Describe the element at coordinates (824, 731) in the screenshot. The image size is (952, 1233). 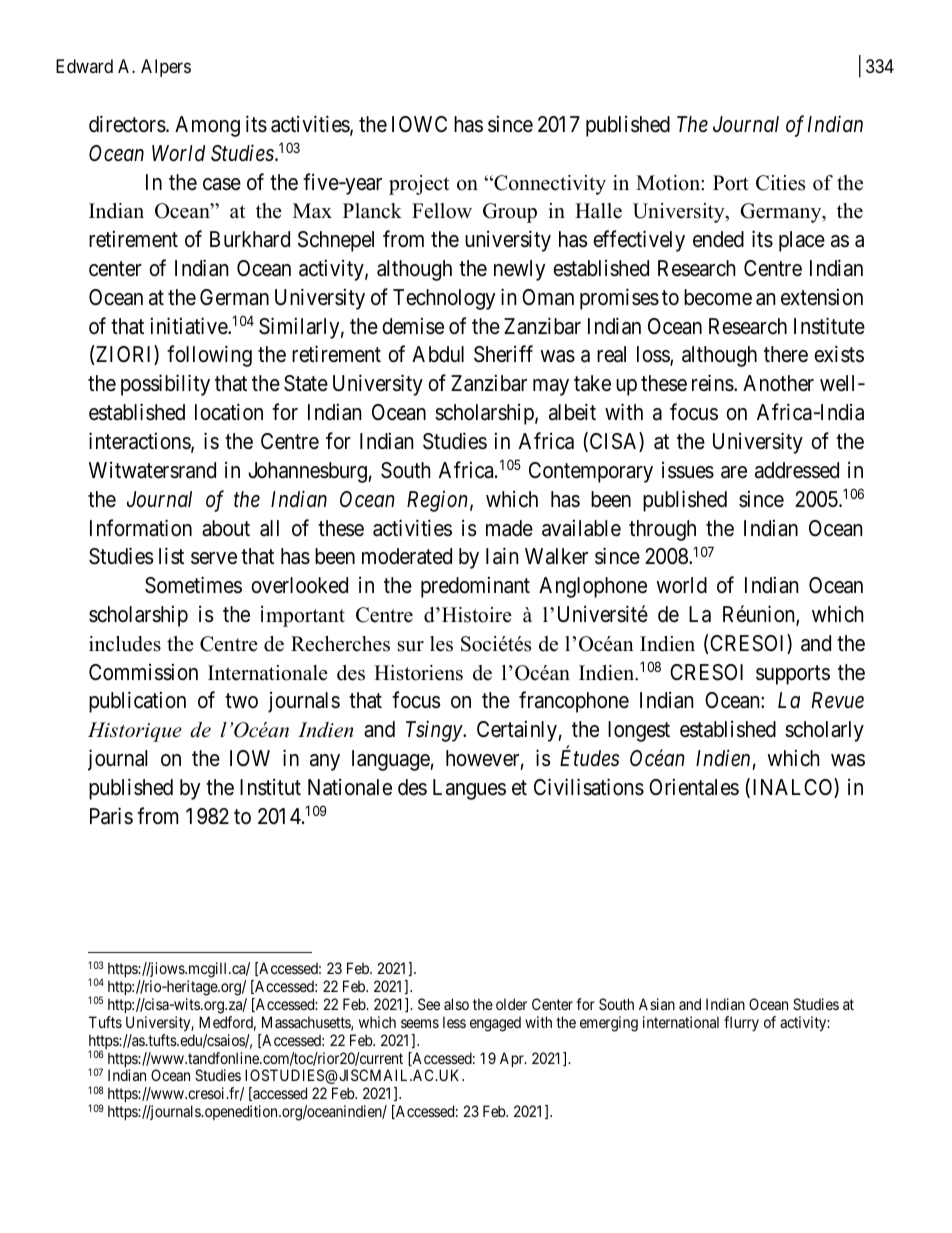
I see `scholarly` at that location.
